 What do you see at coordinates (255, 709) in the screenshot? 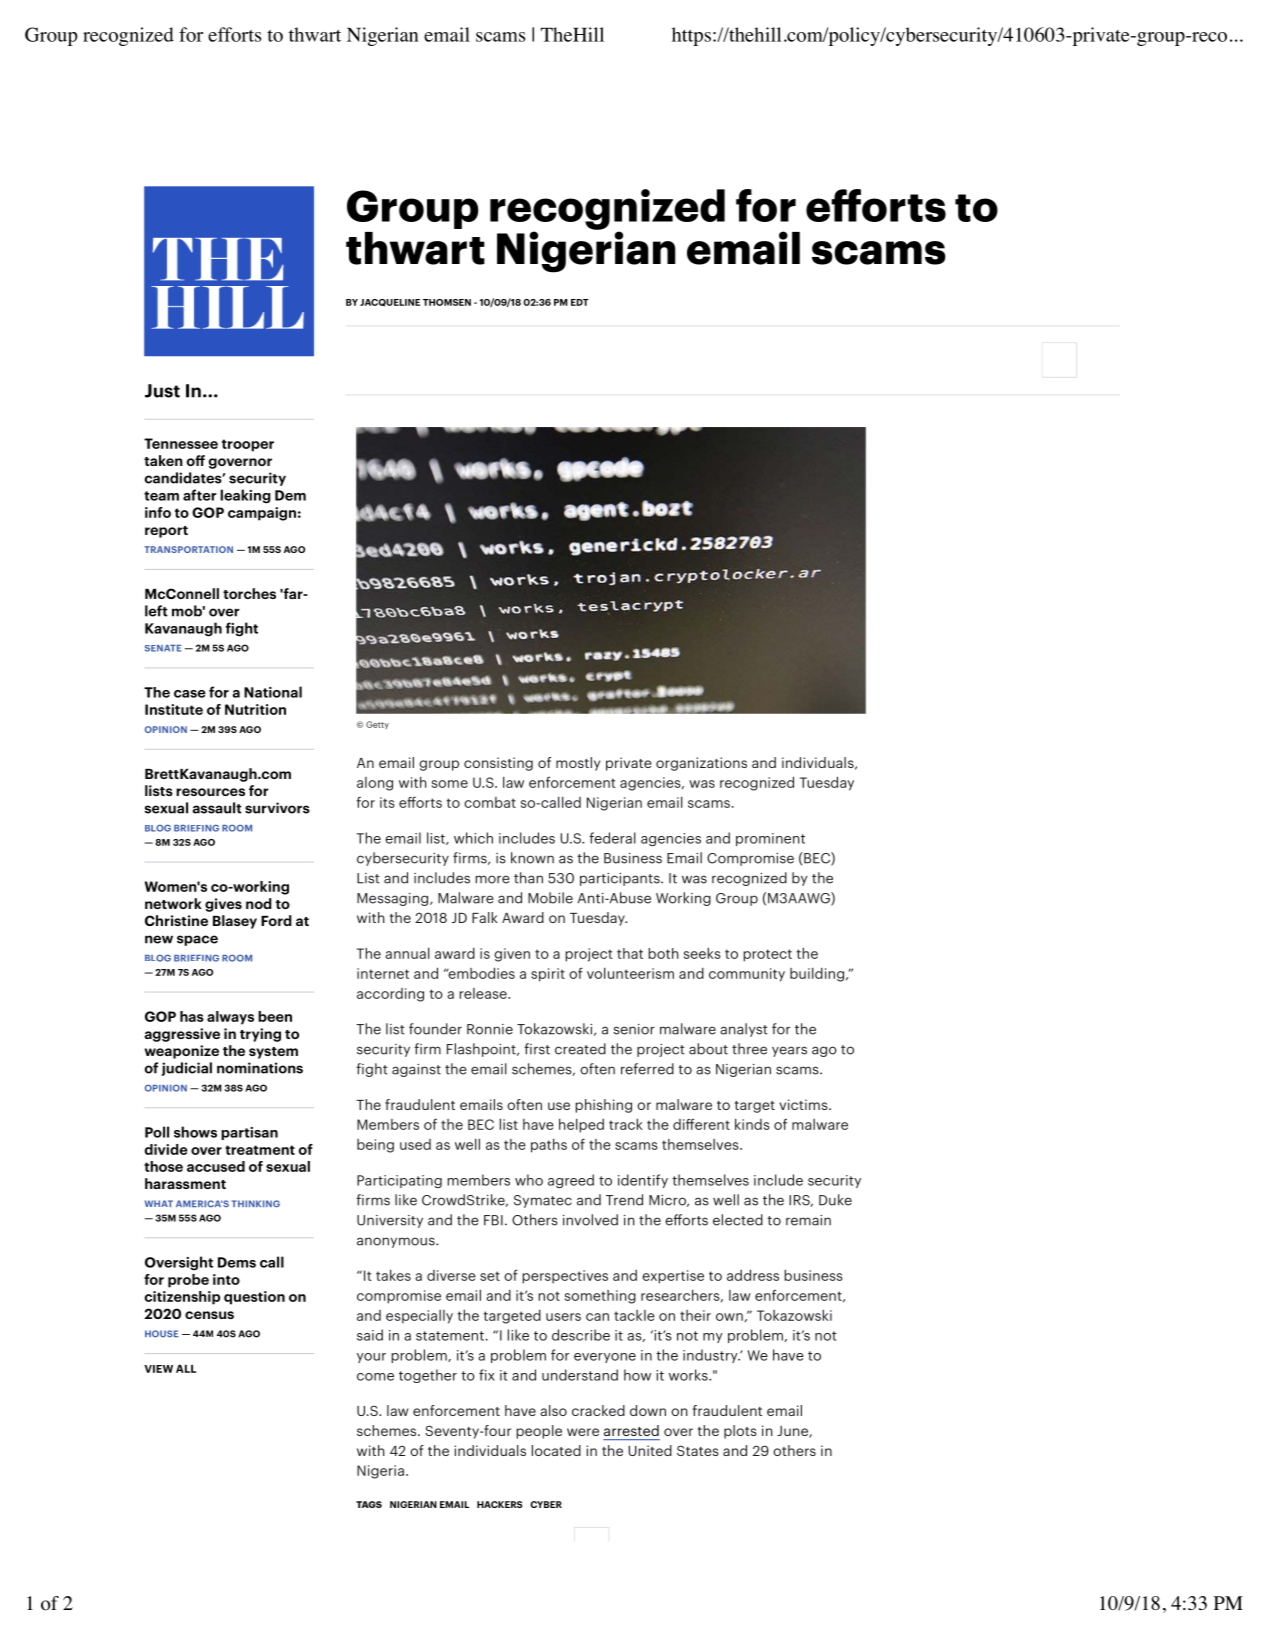
I see `Nutrition` at bounding box center [255, 709].
